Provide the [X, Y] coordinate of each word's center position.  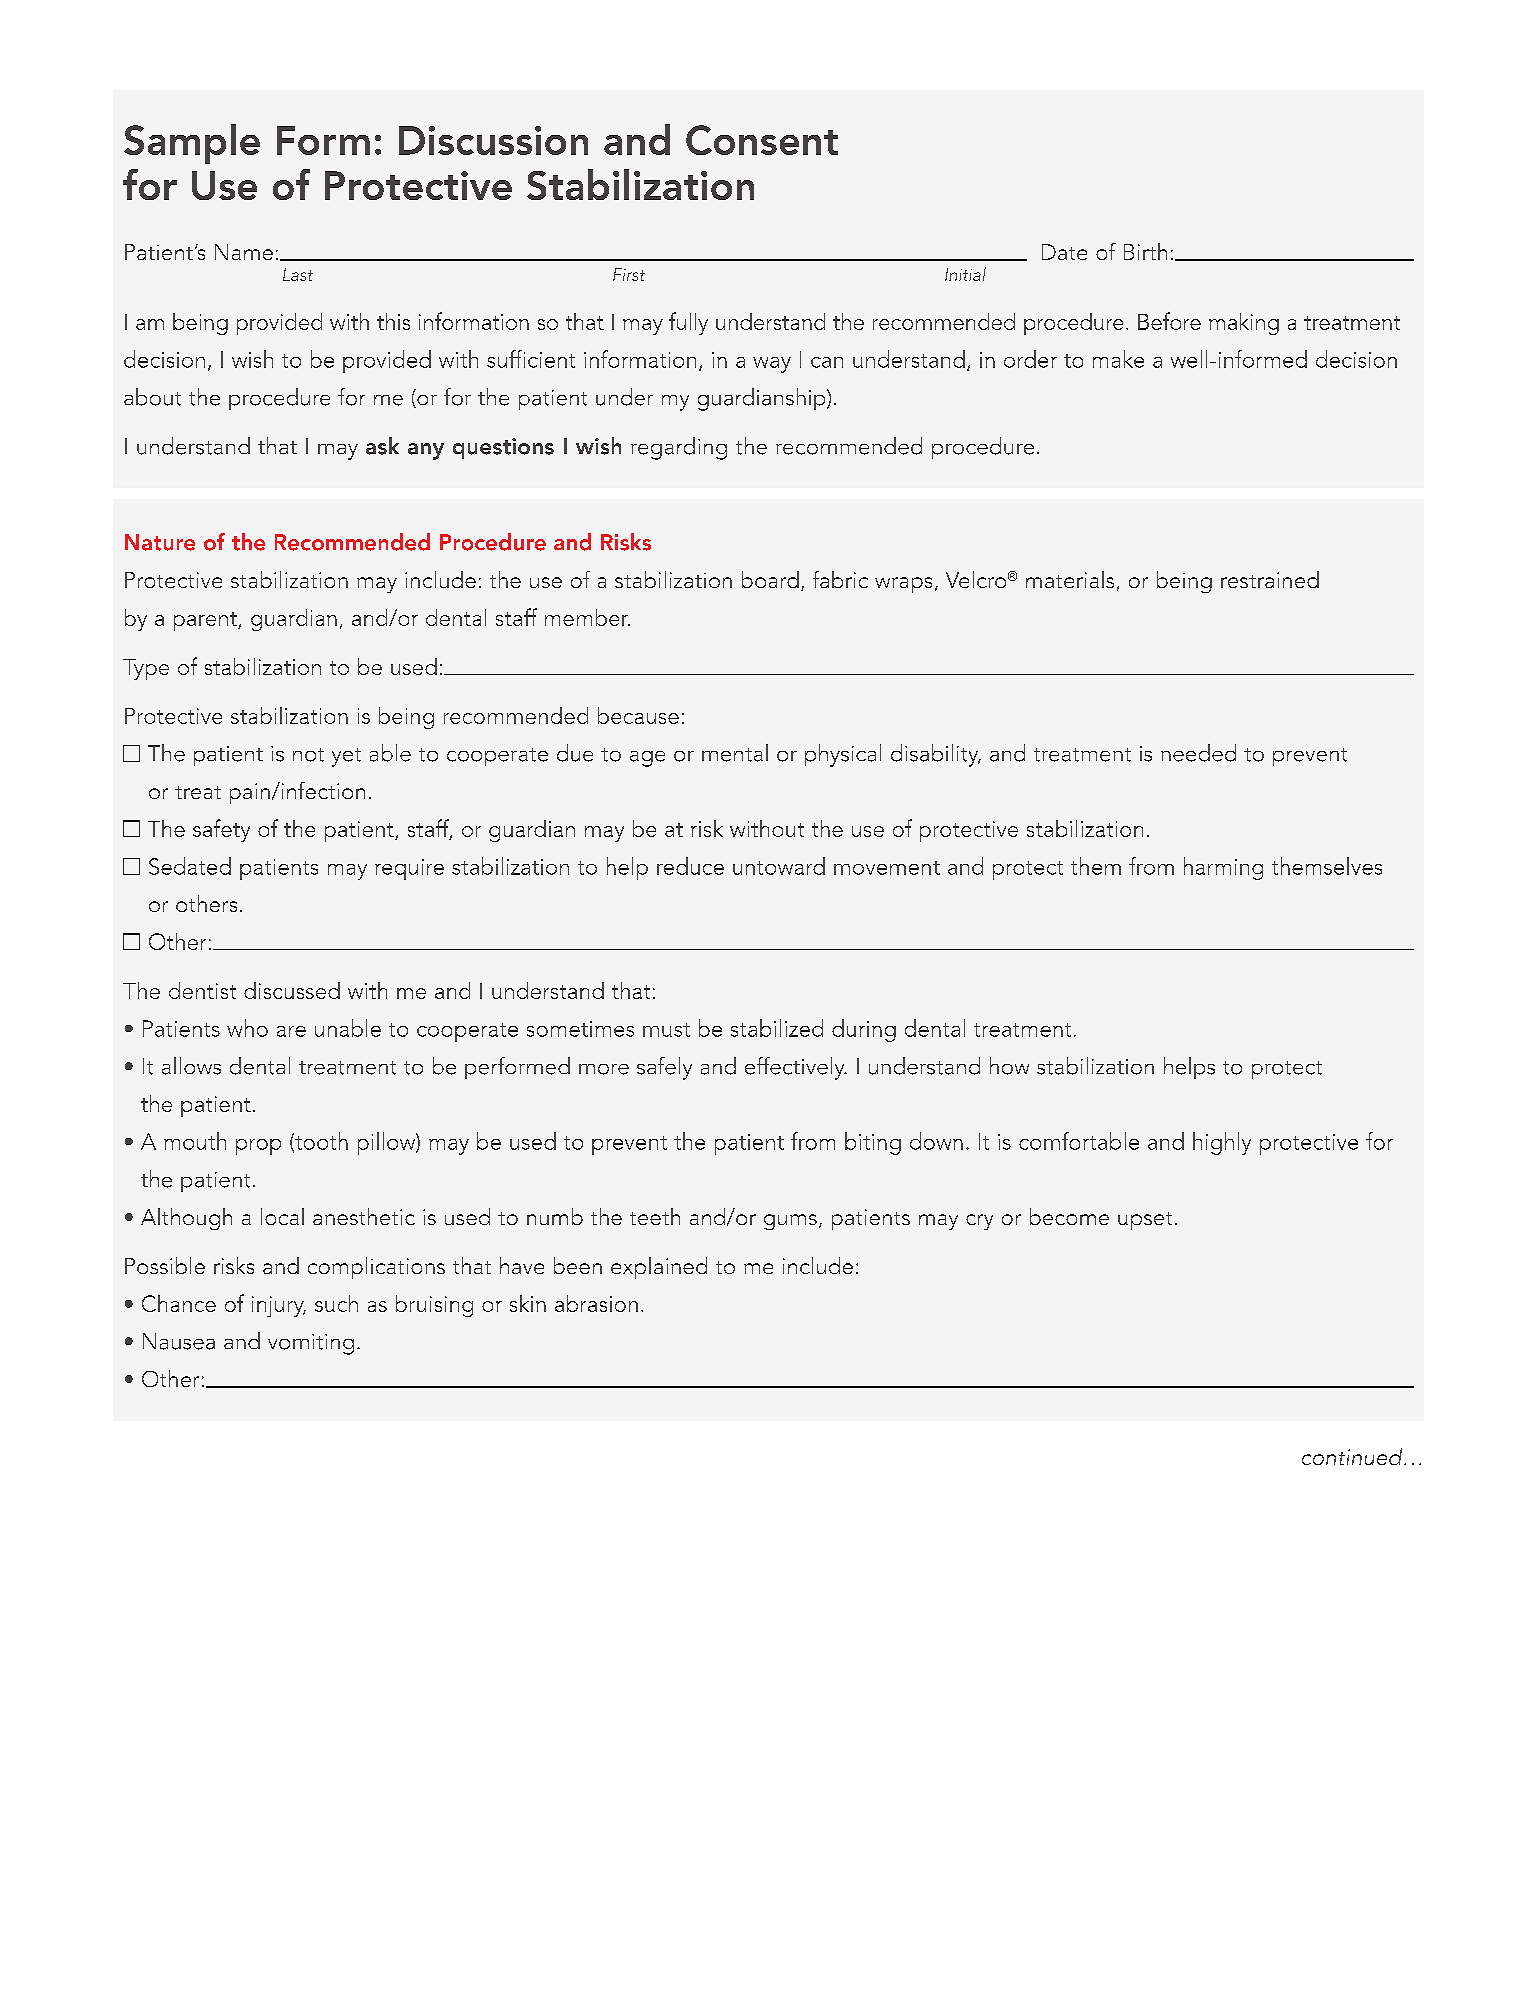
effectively [796, 1068]
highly [1222, 1143]
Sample [192, 144]
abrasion [596, 1303]
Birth [1145, 251]
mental [735, 753]
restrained [1270, 579]
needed [1198, 753]
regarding [679, 448]
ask [382, 446]
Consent [762, 140]
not [308, 755]
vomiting [311, 1344]
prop [258, 1147]
